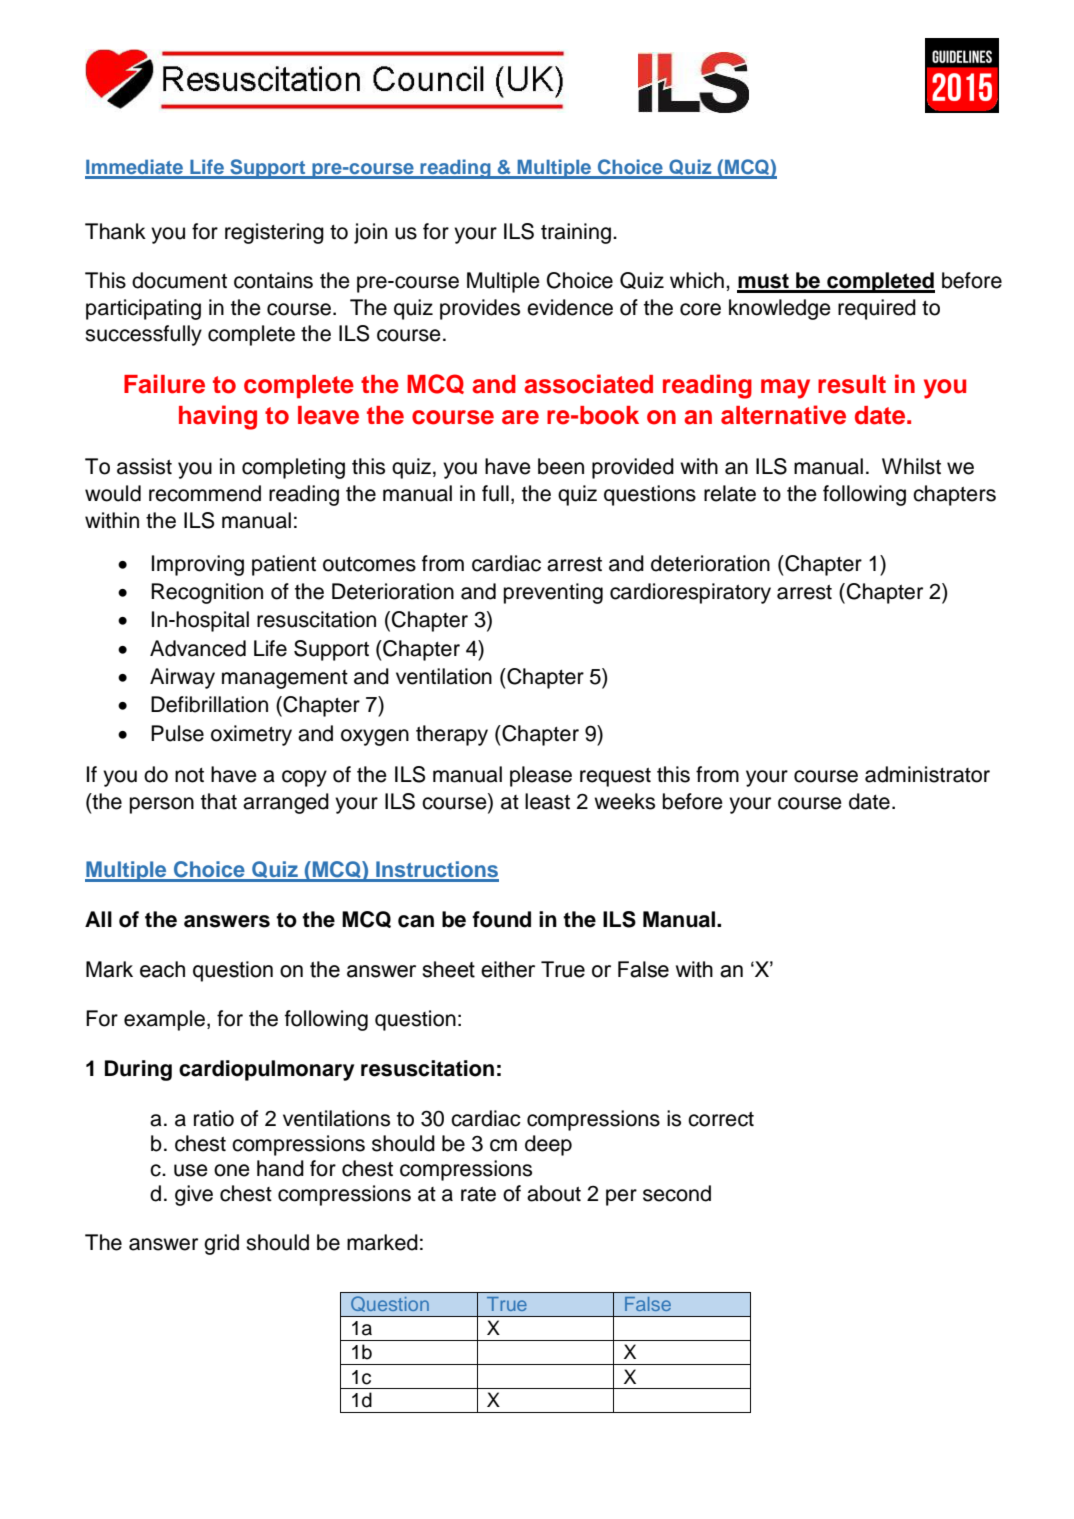 The height and width of the screenshot is (1519, 1074). Describe the element at coordinates (690, 593) in the screenshot. I see `cardiorespiratory` at that location.
